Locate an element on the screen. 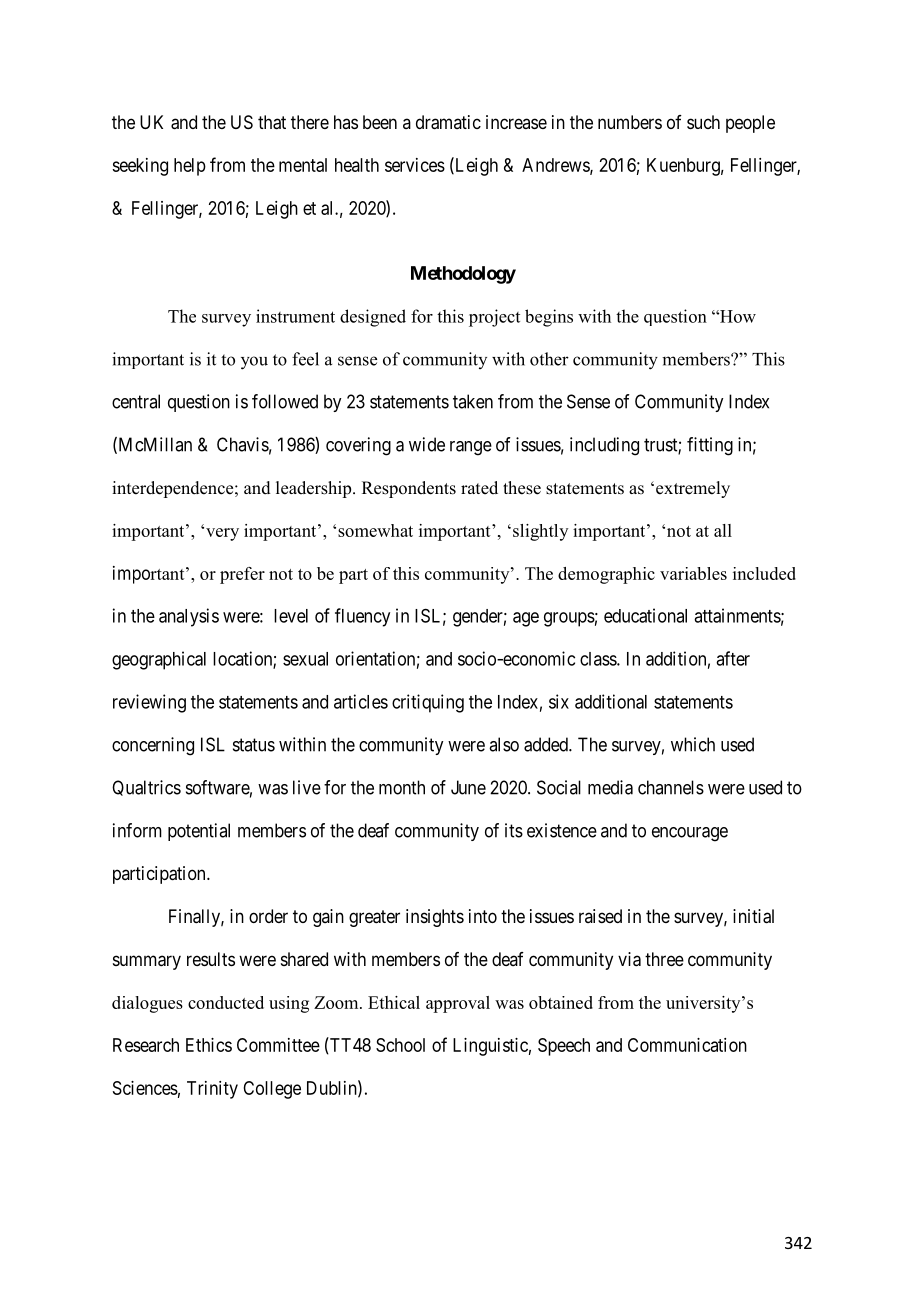 The width and height of the screenshot is (924, 1309). status is located at coordinates (254, 745).
